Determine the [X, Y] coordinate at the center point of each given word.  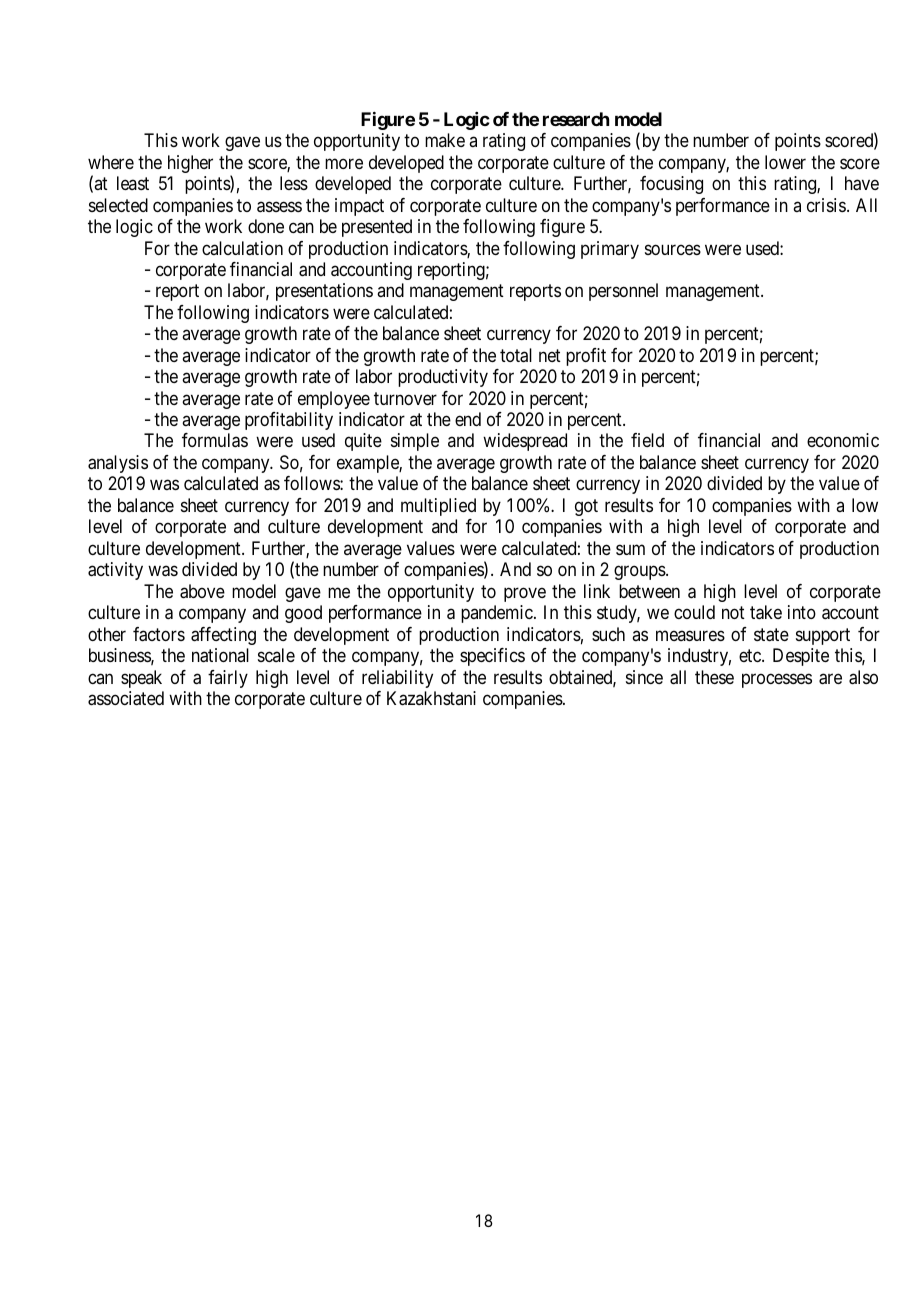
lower [785, 162]
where [111, 162]
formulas [215, 440]
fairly [228, 679]
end [468, 419]
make [445, 140]
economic [843, 440]
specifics [492, 657]
